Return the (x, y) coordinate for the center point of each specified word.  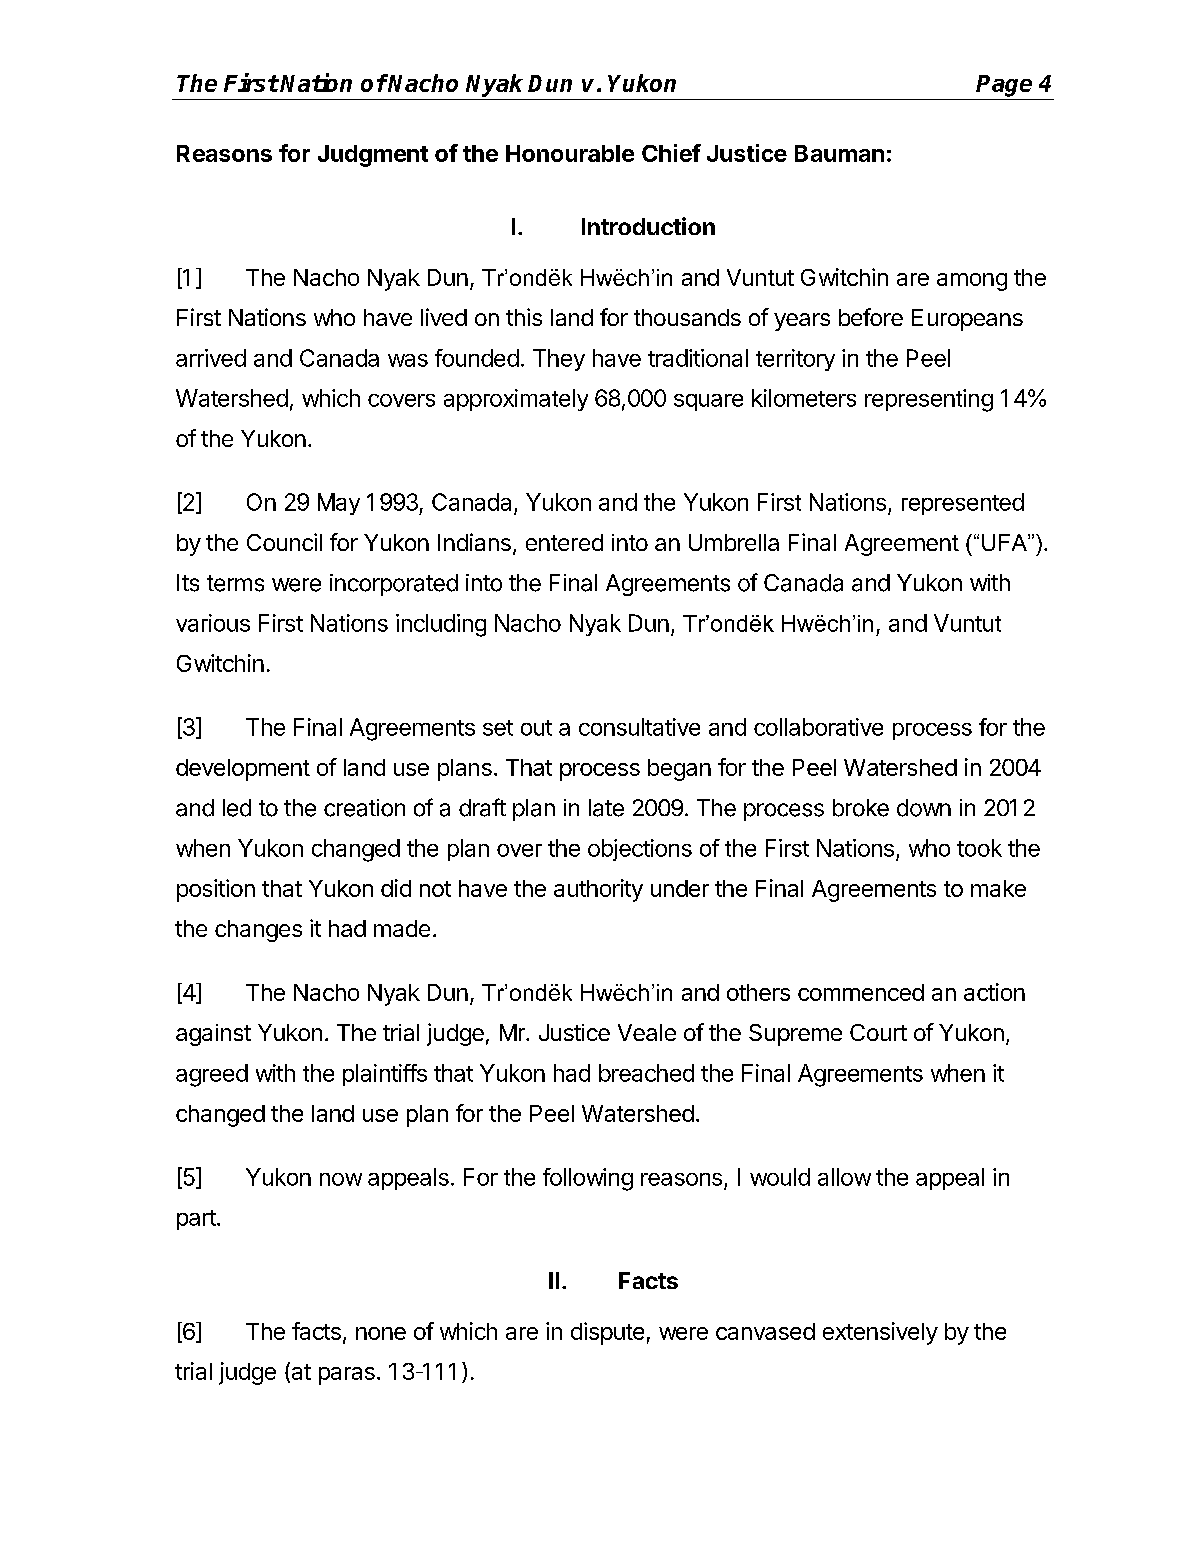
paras (347, 1376)
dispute (607, 1333)
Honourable (570, 153)
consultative (639, 727)
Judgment (373, 156)
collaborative (818, 727)
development (243, 770)
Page (1004, 86)
